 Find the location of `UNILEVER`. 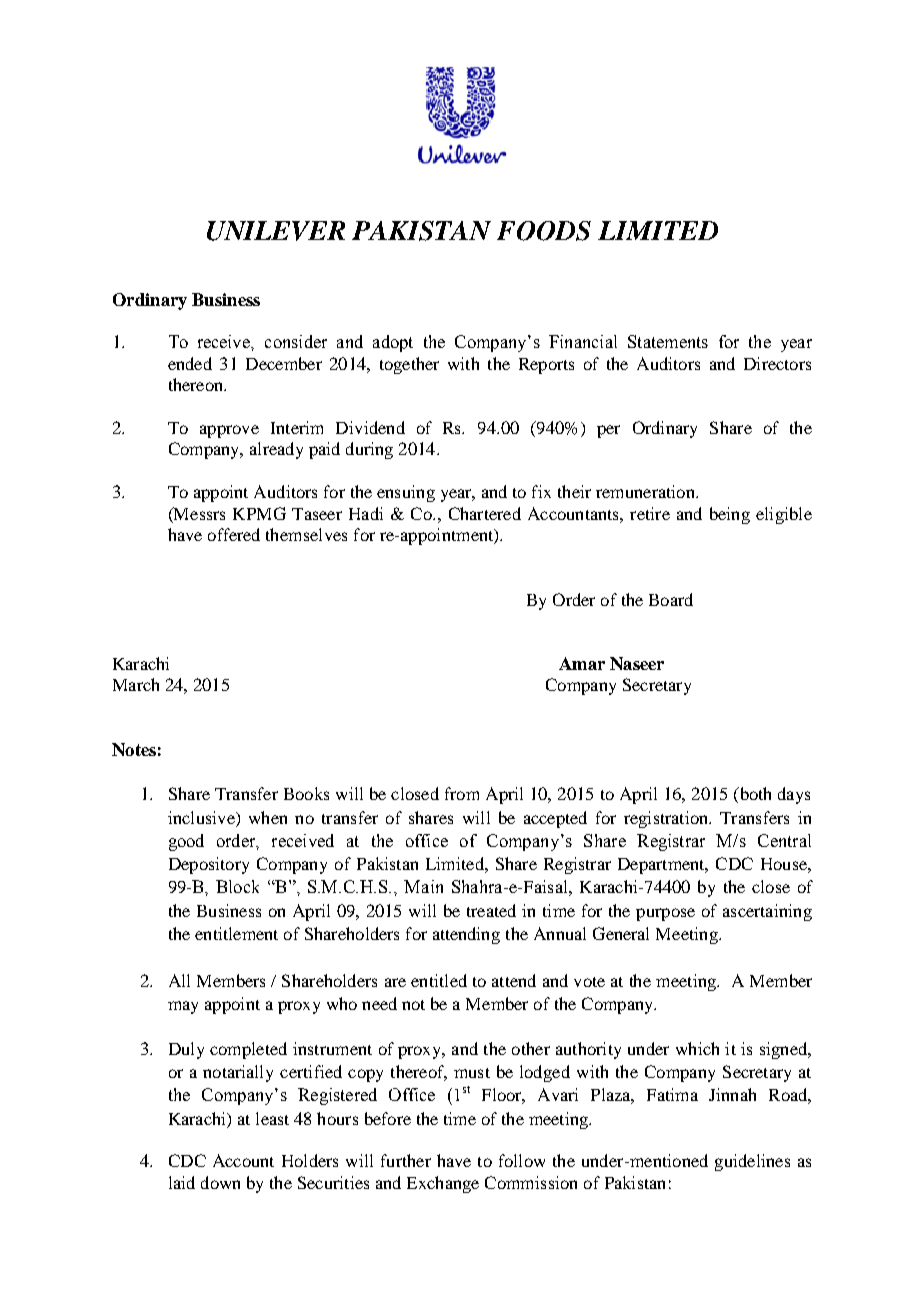

UNILEVER is located at coordinates (276, 231).
